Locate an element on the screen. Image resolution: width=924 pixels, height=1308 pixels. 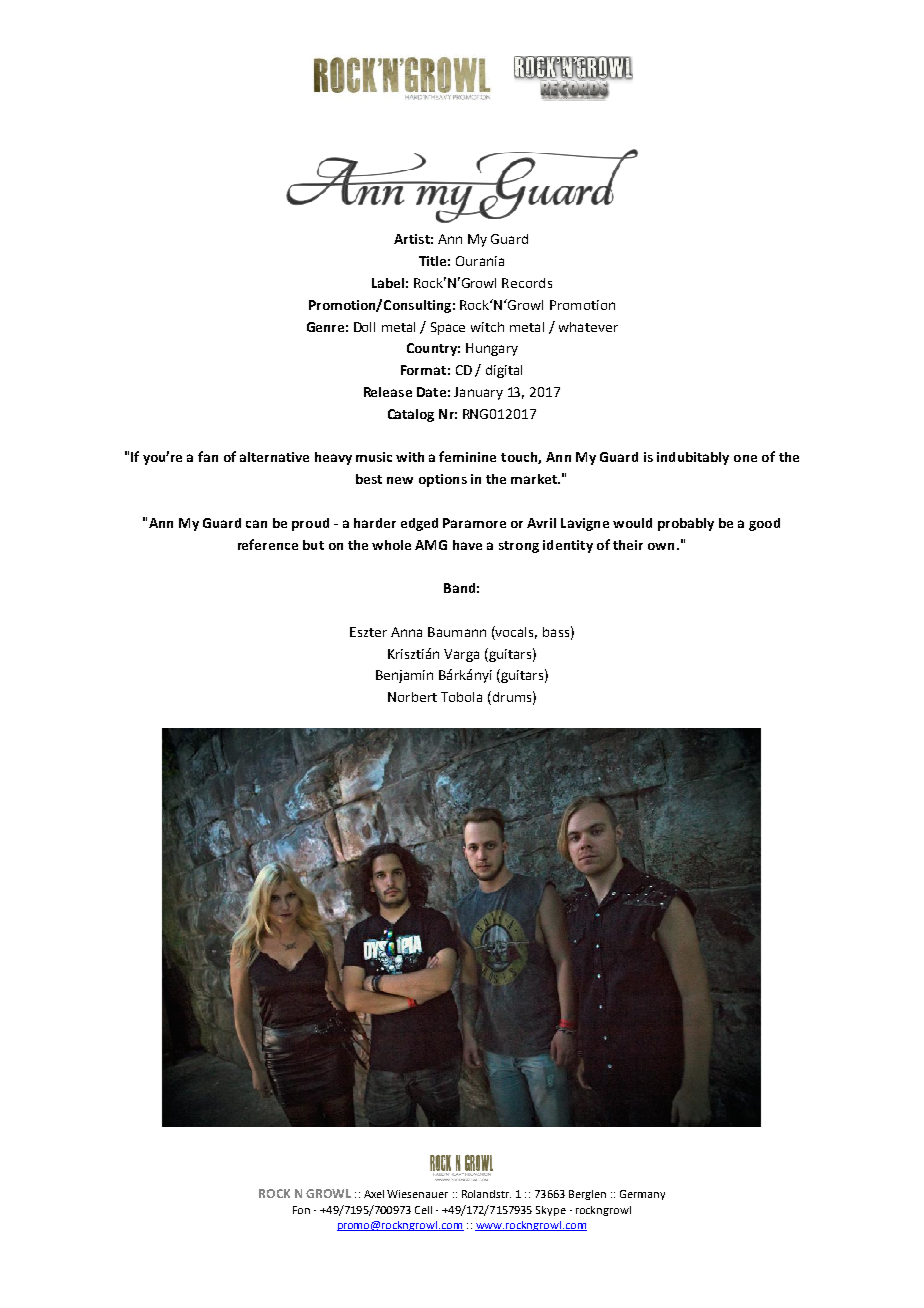
their is located at coordinates (628, 545).
